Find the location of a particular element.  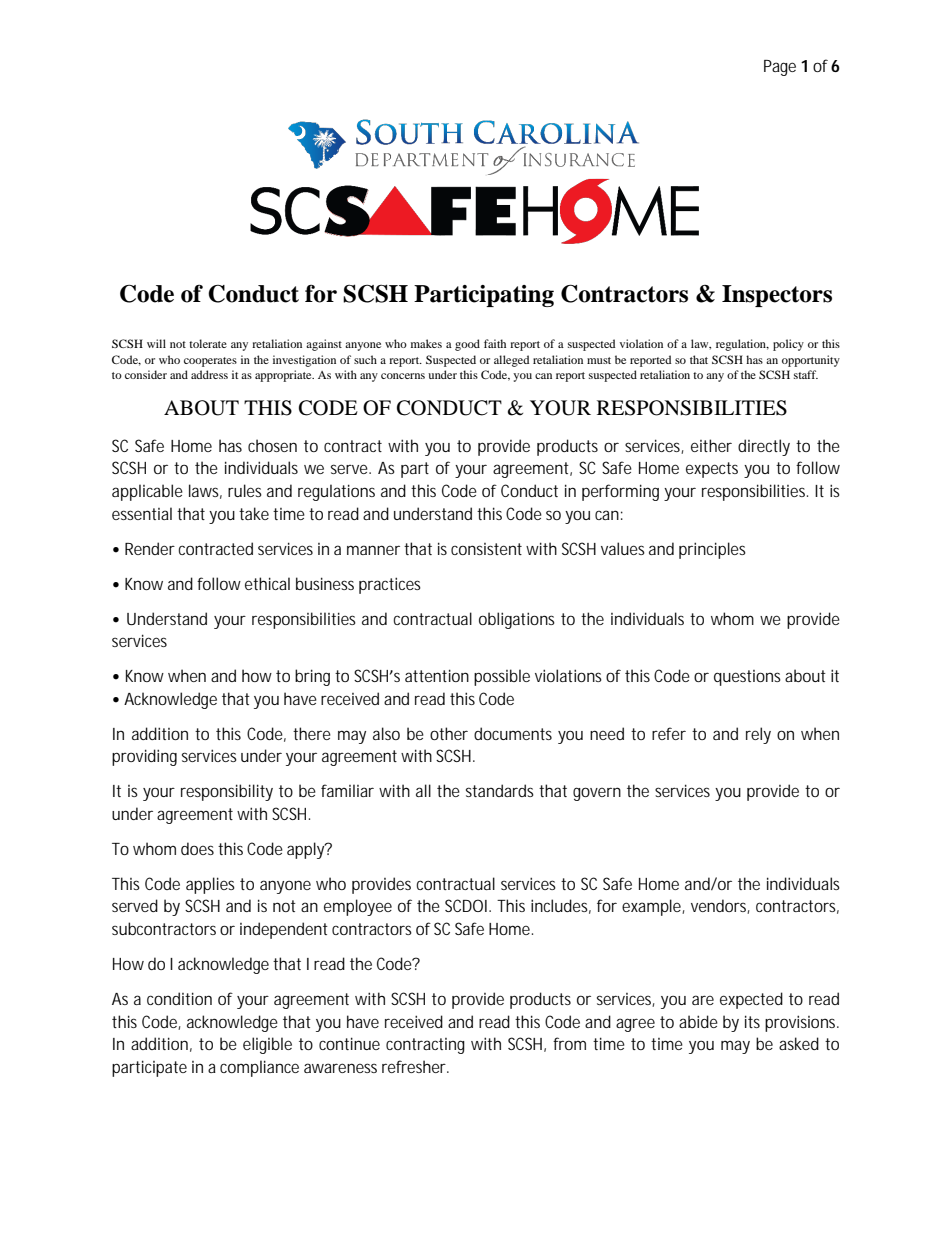

providing is located at coordinates (144, 757).
